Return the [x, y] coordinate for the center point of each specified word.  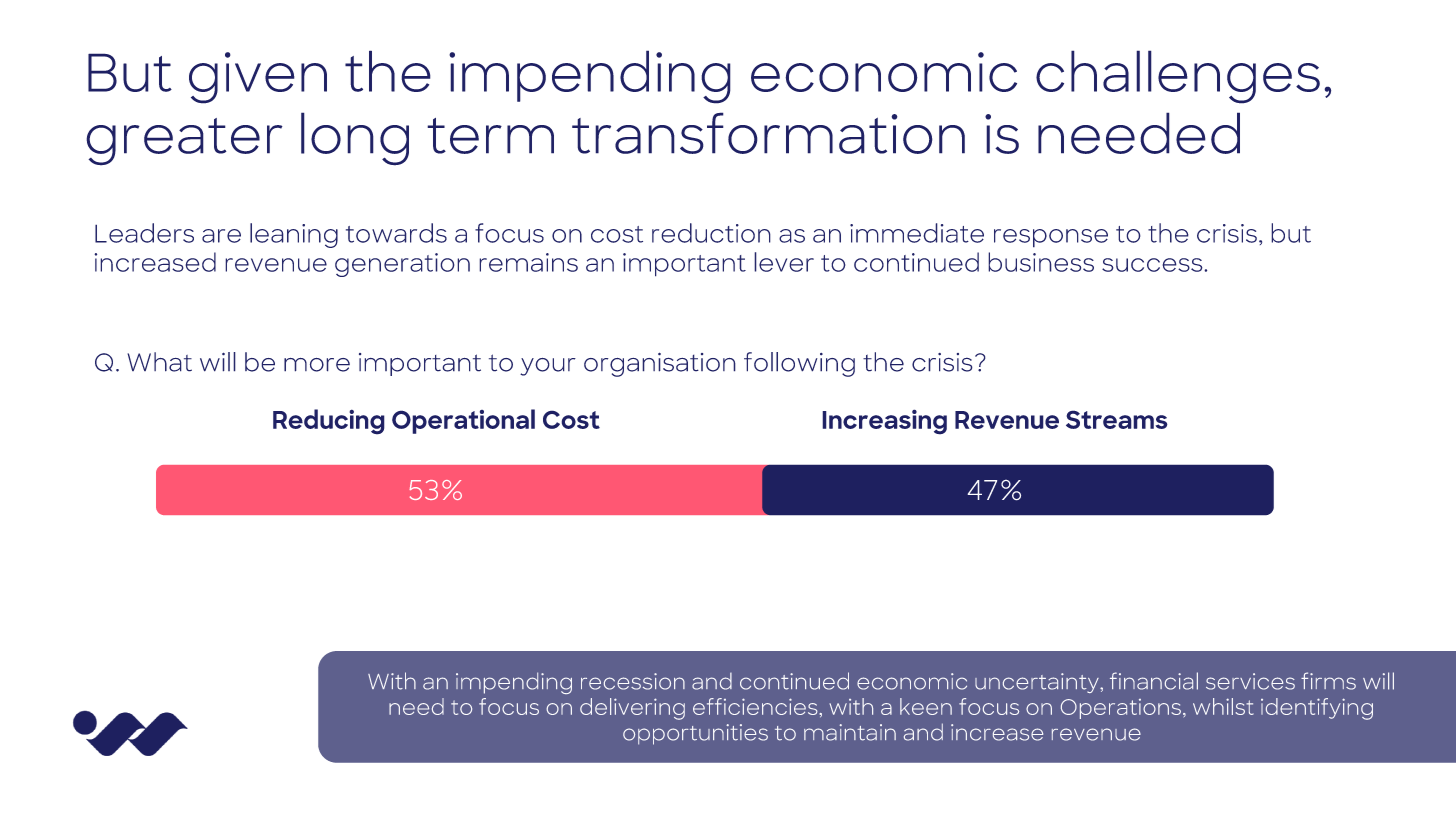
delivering [632, 709]
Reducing [329, 422]
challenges [1178, 77]
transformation [768, 133]
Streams [1117, 419]
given [258, 78]
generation [402, 265]
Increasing [884, 422]
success [1153, 265]
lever [784, 262]
